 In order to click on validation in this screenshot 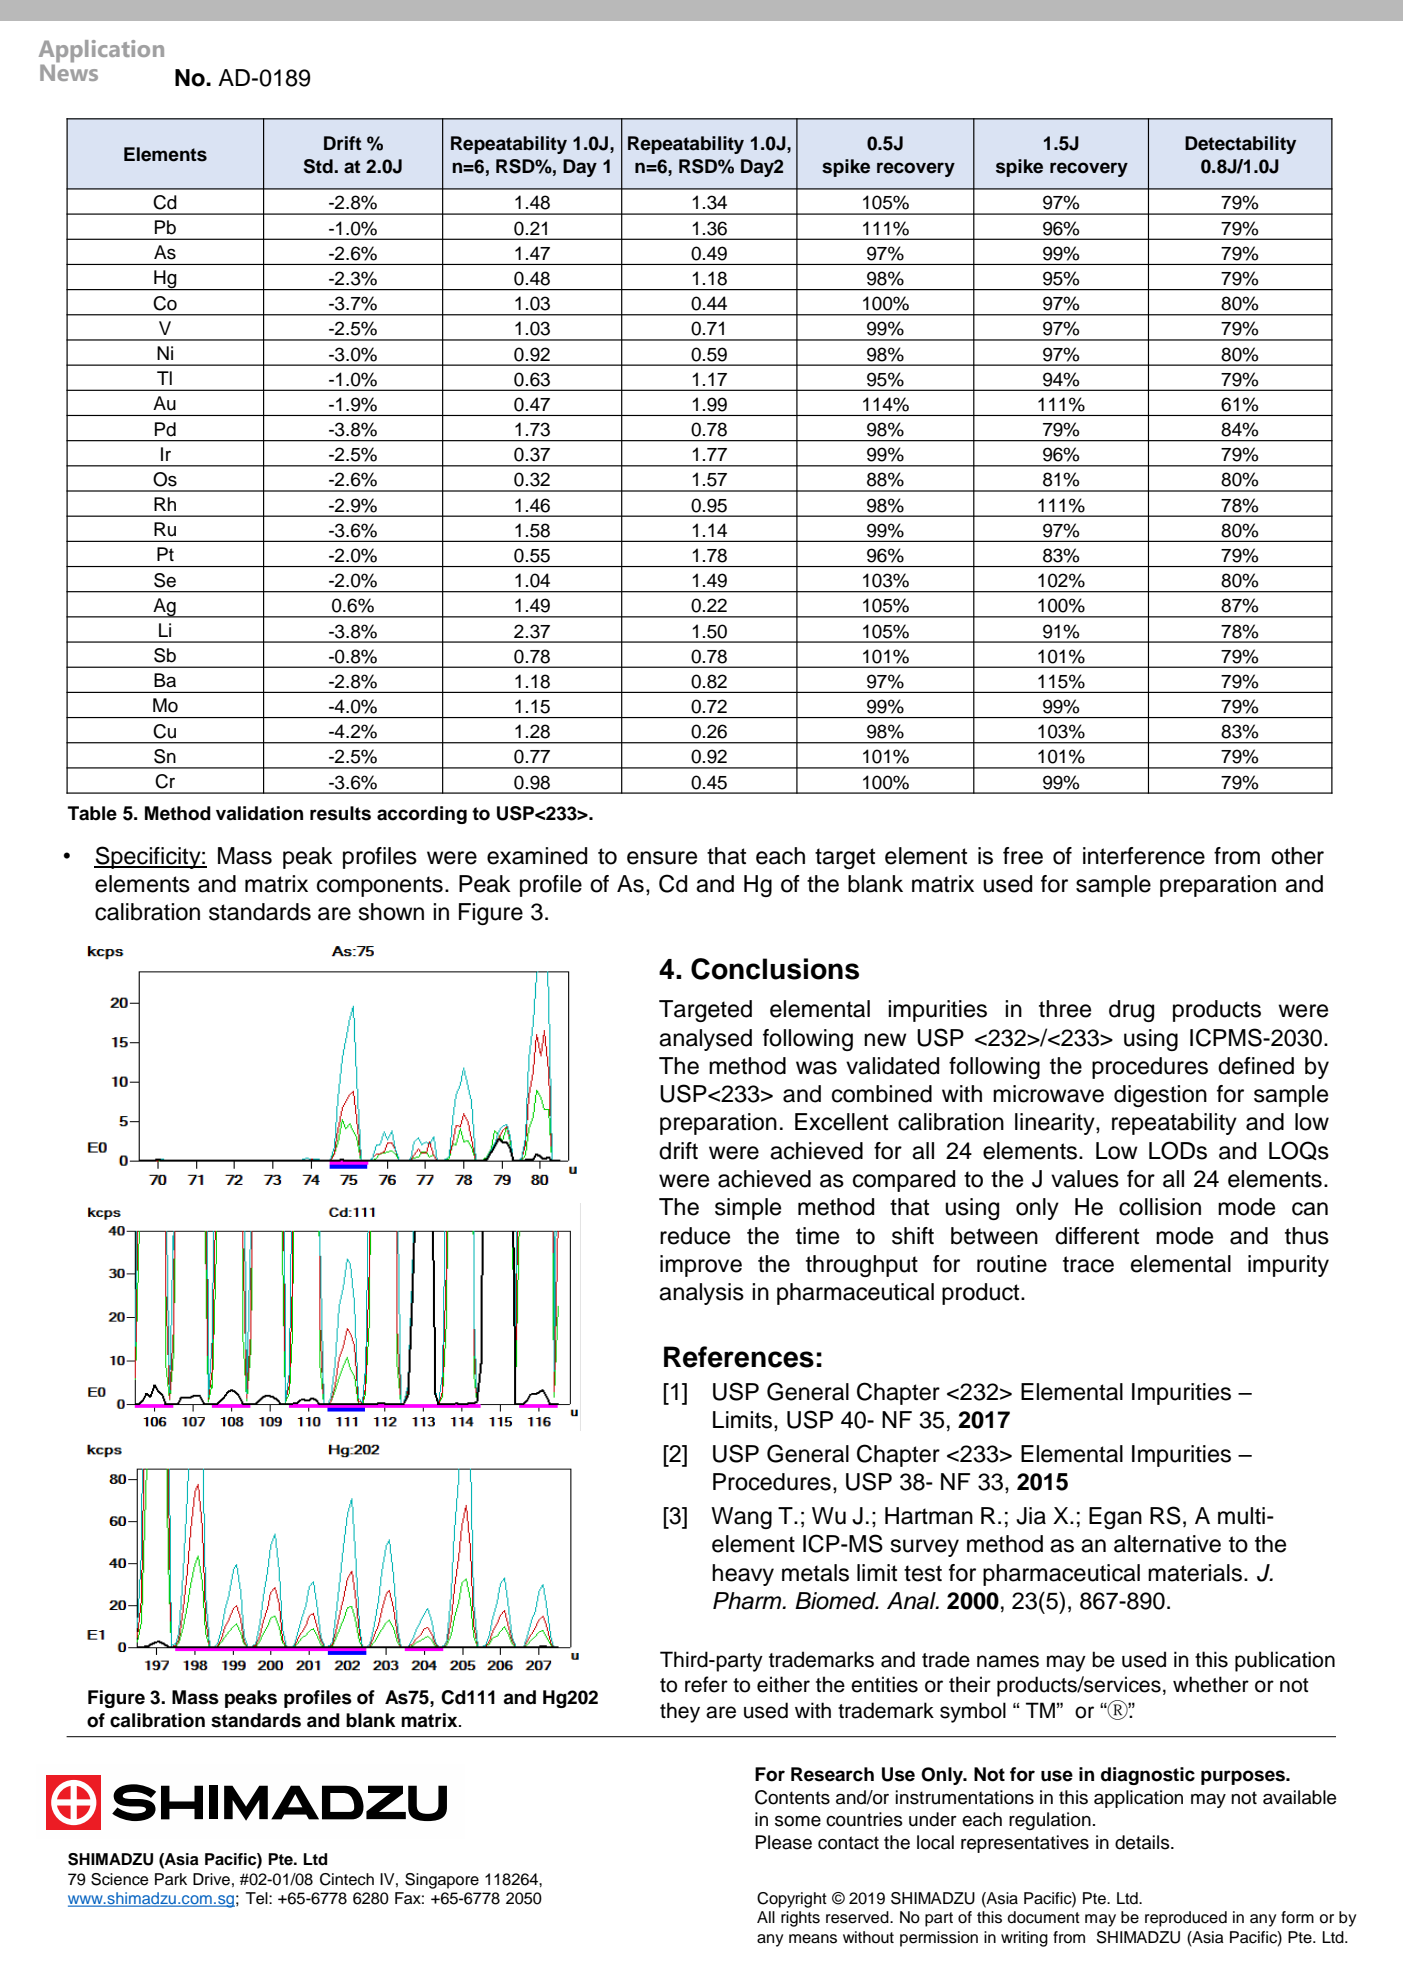, I will do `click(259, 813)`.
